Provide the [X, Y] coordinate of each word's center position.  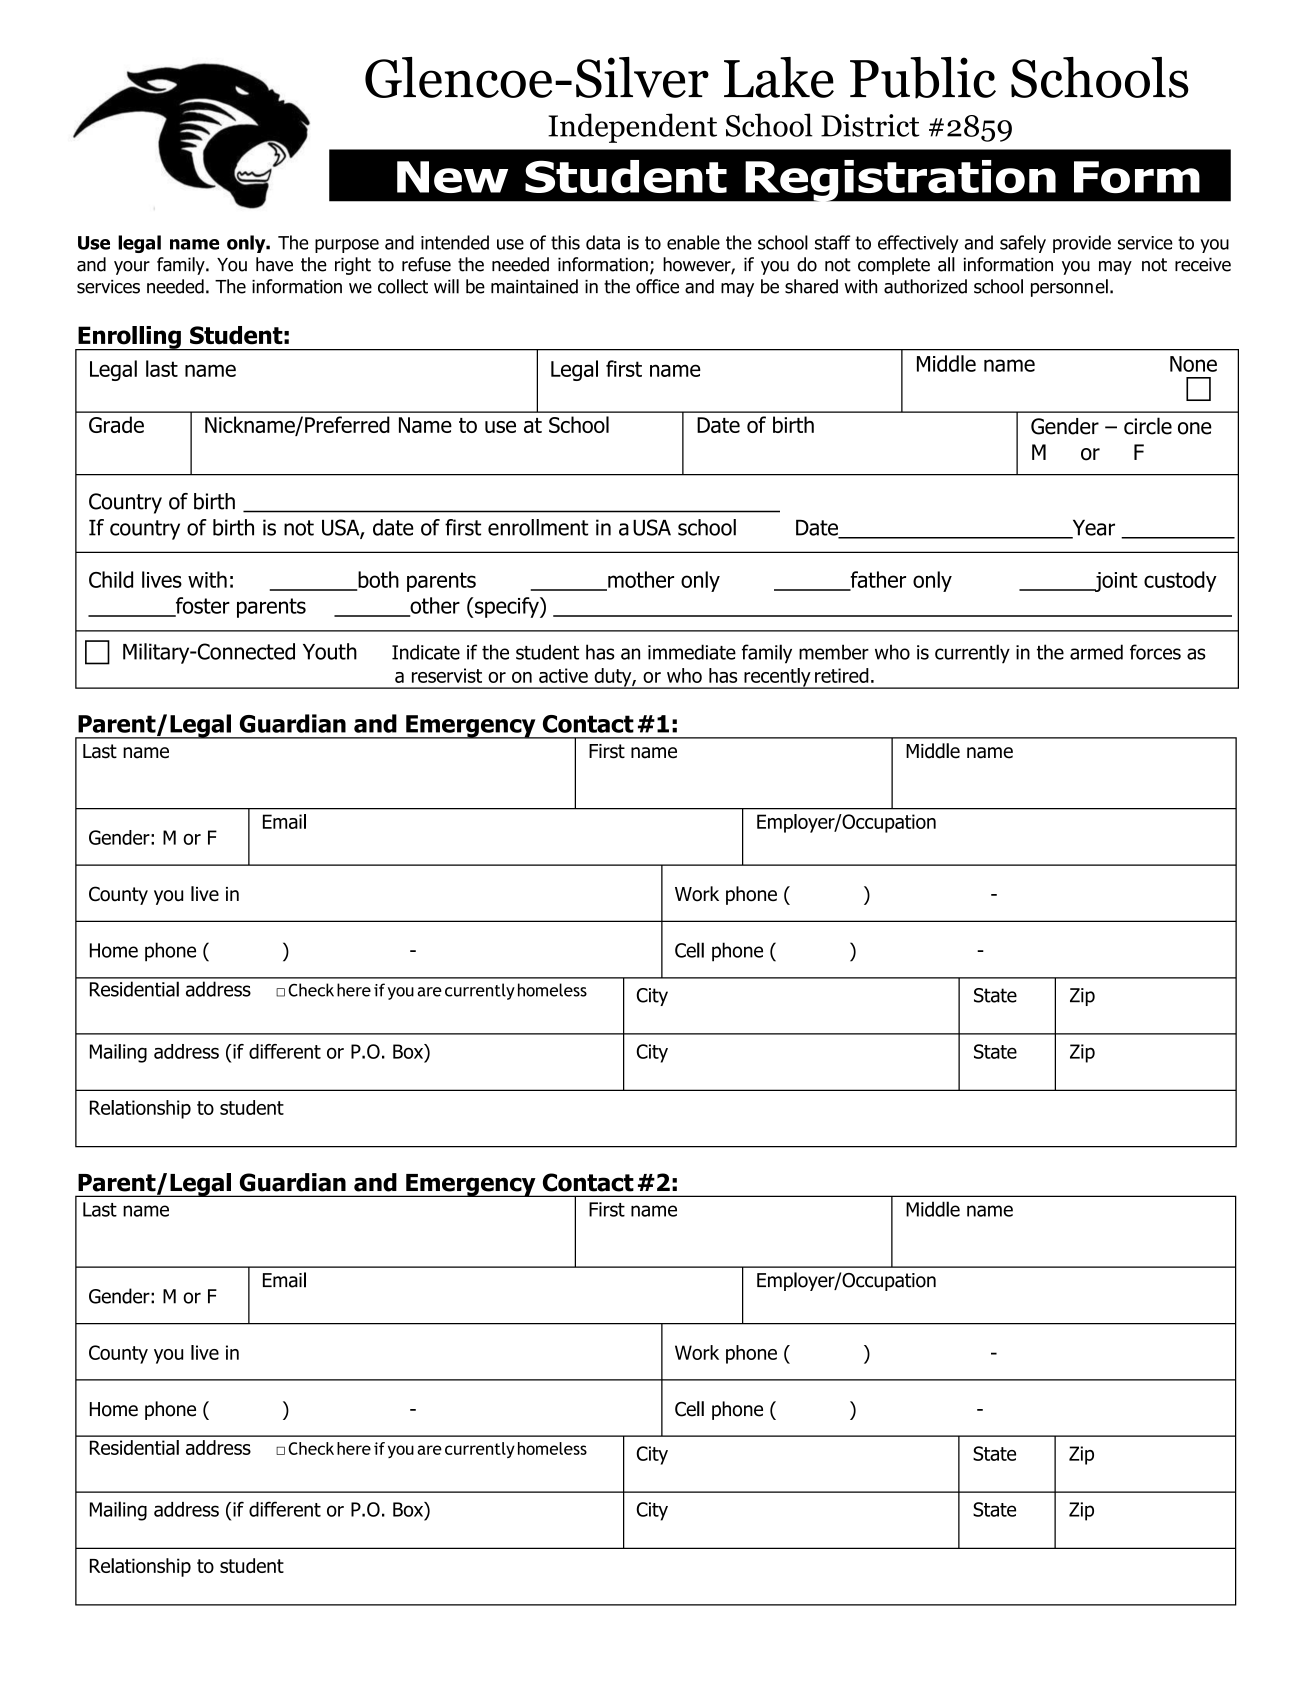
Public [923, 78]
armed [1096, 652]
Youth [330, 651]
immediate [692, 652]
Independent [632, 128]
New [452, 177]
